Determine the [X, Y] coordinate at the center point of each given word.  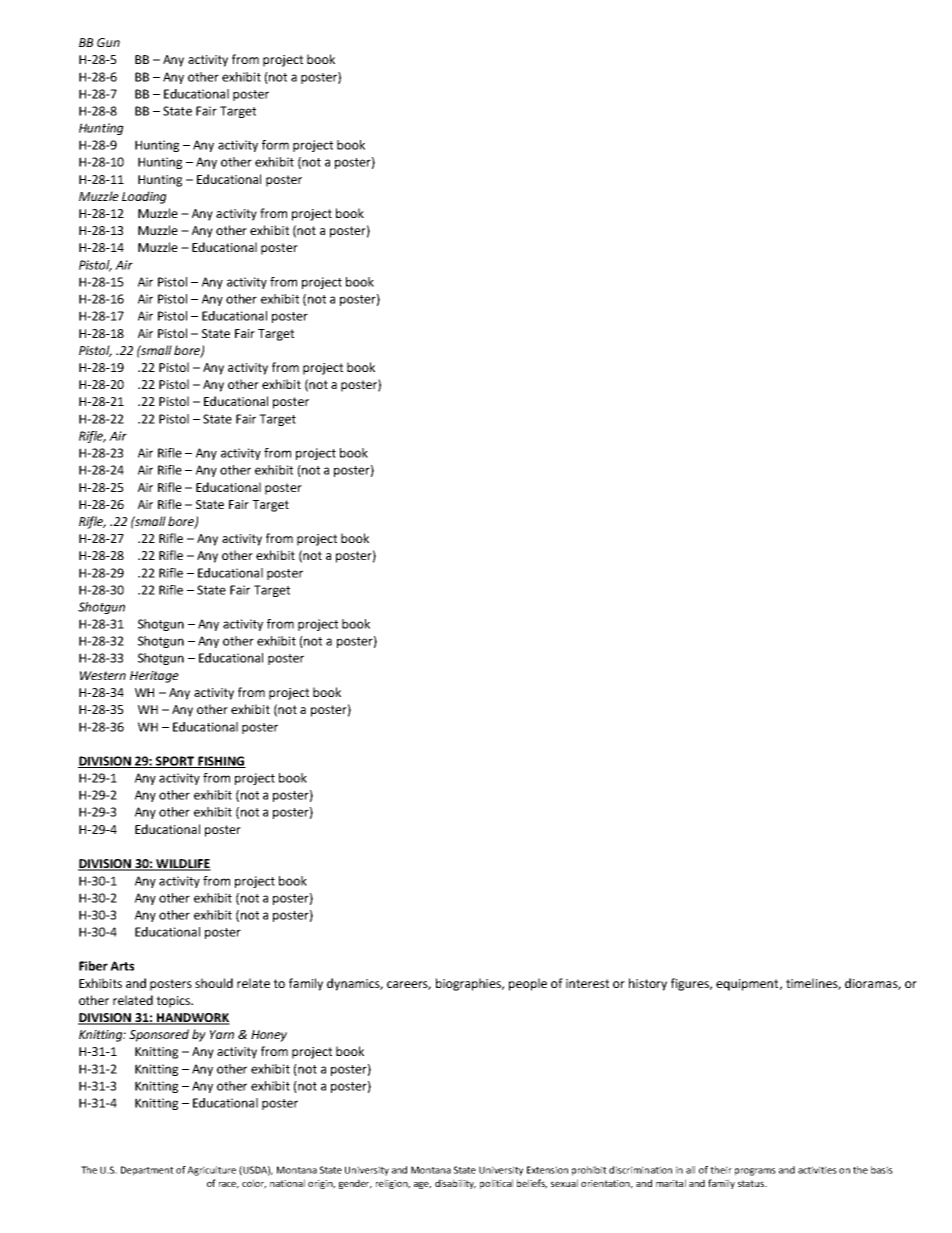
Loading [144, 197]
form [275, 145]
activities [817, 1170]
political [496, 1184]
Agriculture [211, 1171]
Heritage [154, 677]
